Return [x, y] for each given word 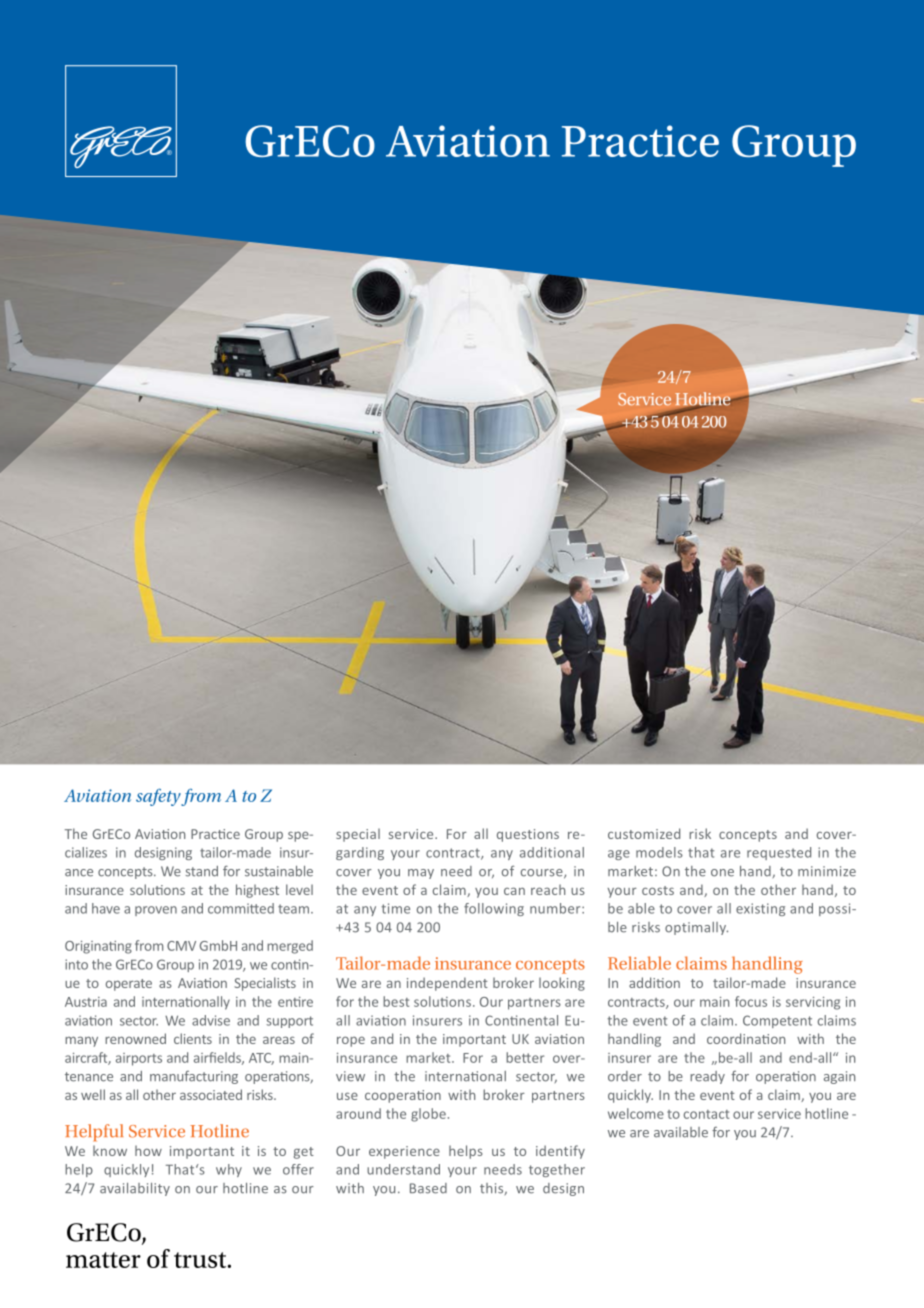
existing [760, 909]
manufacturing [194, 1077]
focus [751, 1001]
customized [644, 833]
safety [158, 797]
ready [707, 1077]
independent [447, 984]
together [557, 1170]
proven [156, 911]
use [347, 1096]
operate [129, 985]
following [494, 909]
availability [135, 1189]
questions [528, 835]
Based [428, 1188]
